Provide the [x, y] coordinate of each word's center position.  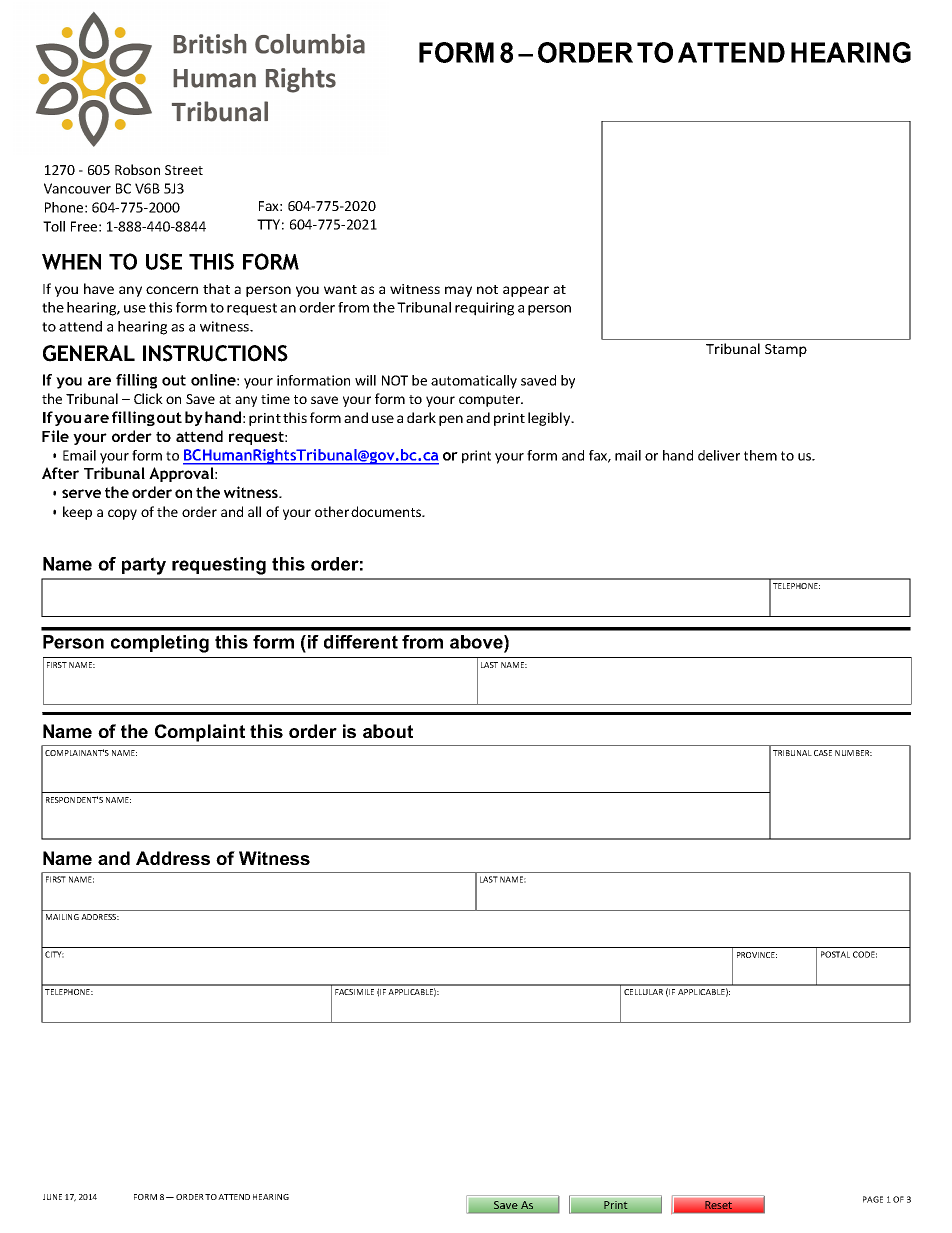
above [477, 642]
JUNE [52, 1197]
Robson [137, 169]
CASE [823, 753]
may [458, 291]
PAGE [873, 1199]
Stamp [786, 350]
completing [160, 644]
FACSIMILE [354, 992]
